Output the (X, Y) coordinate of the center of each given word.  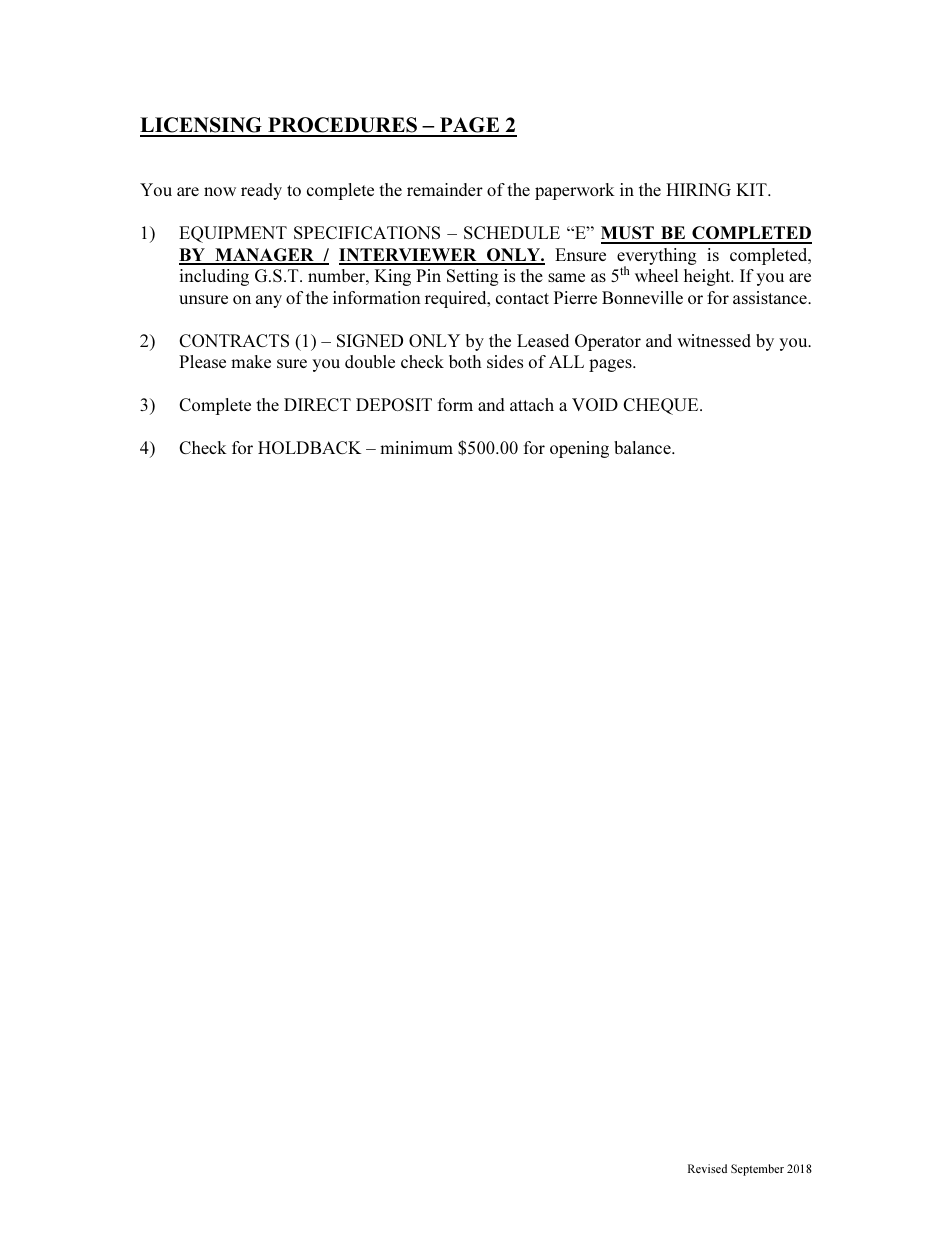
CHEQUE (662, 406)
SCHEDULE (512, 232)
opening (579, 449)
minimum (416, 447)
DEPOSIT (394, 404)
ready (261, 191)
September (757, 1170)
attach (532, 404)
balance (643, 447)
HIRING (698, 189)
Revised (707, 1168)
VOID (595, 404)
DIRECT (317, 404)
